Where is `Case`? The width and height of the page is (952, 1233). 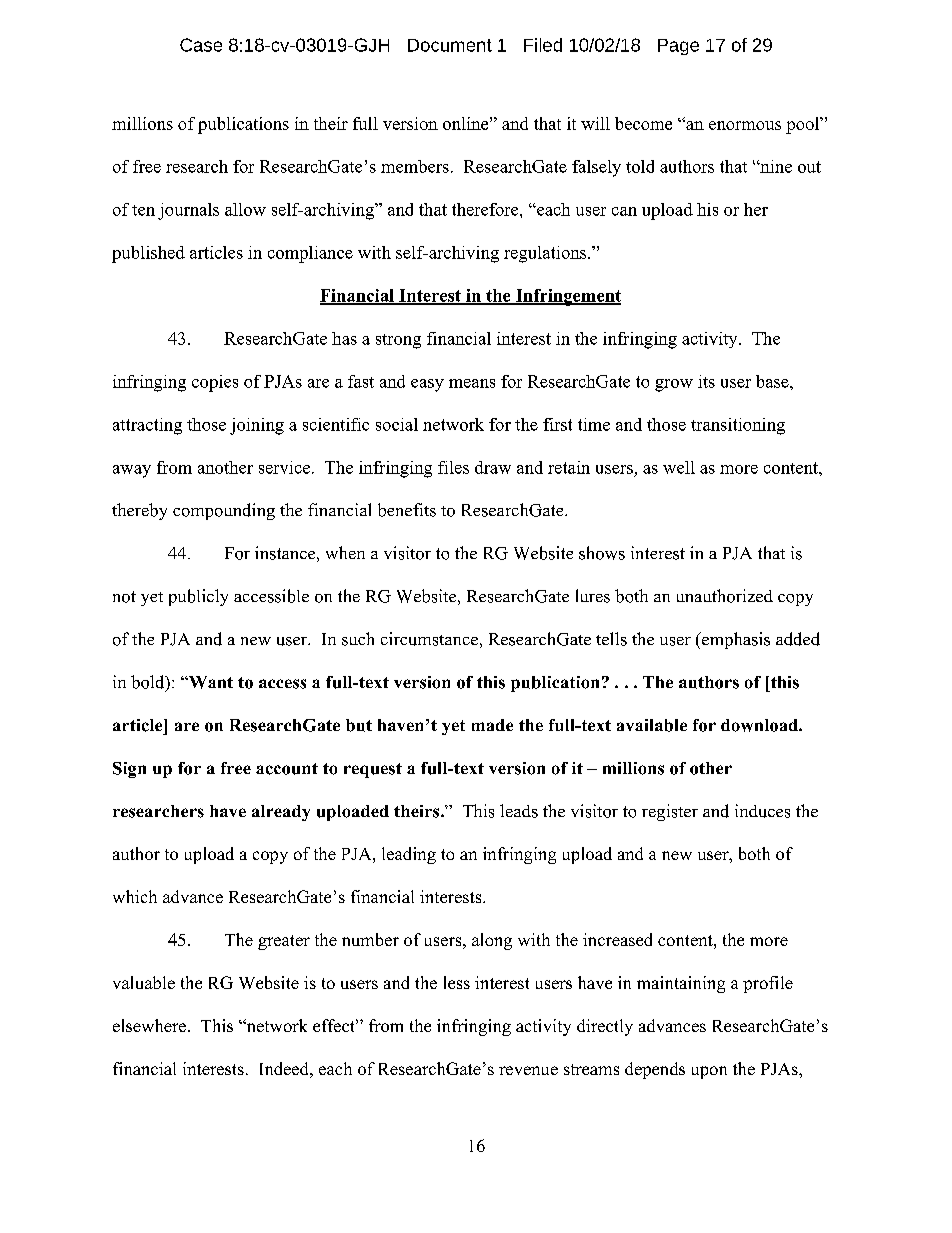 Case is located at coordinates (201, 45).
